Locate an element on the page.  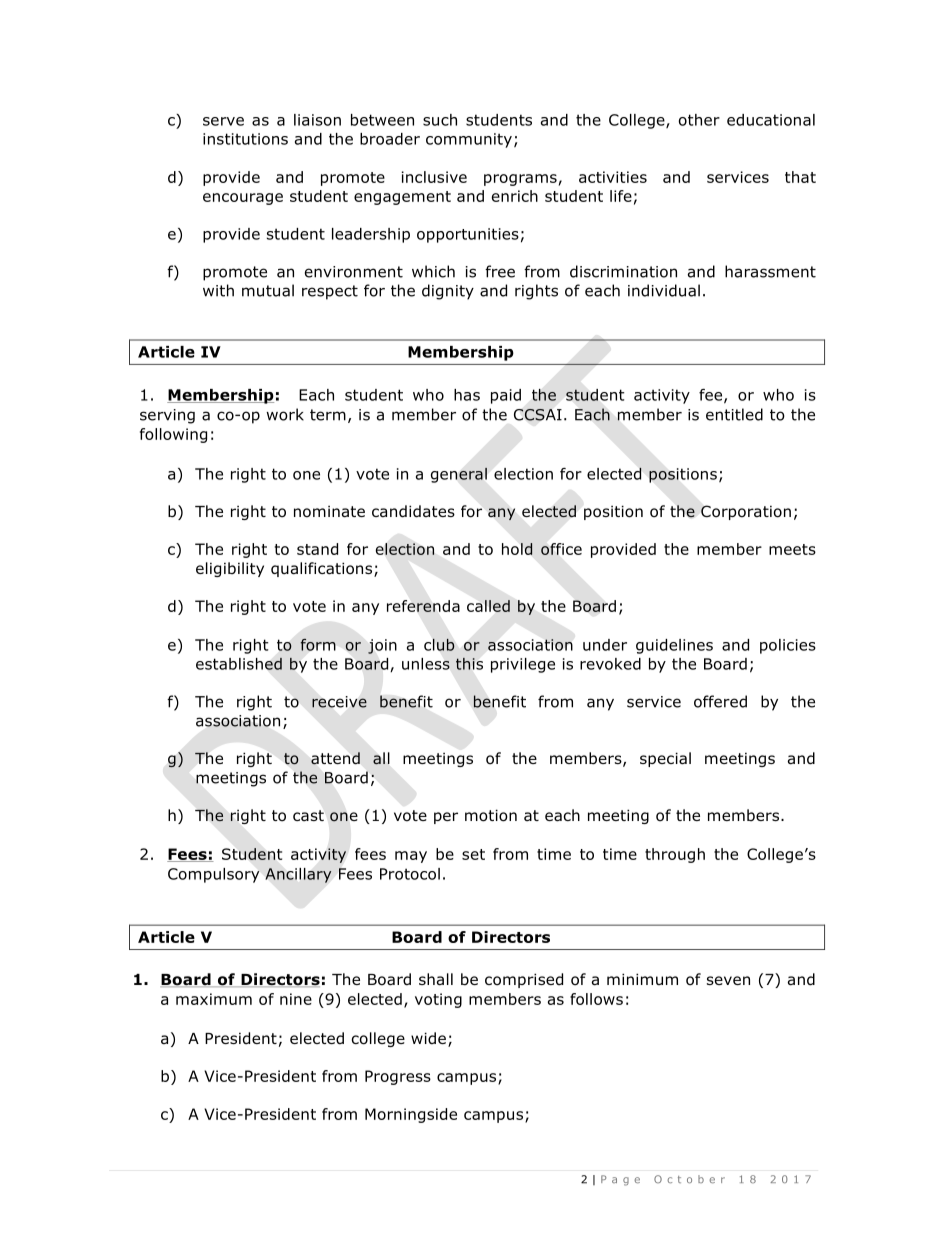
guidelines is located at coordinates (674, 646).
